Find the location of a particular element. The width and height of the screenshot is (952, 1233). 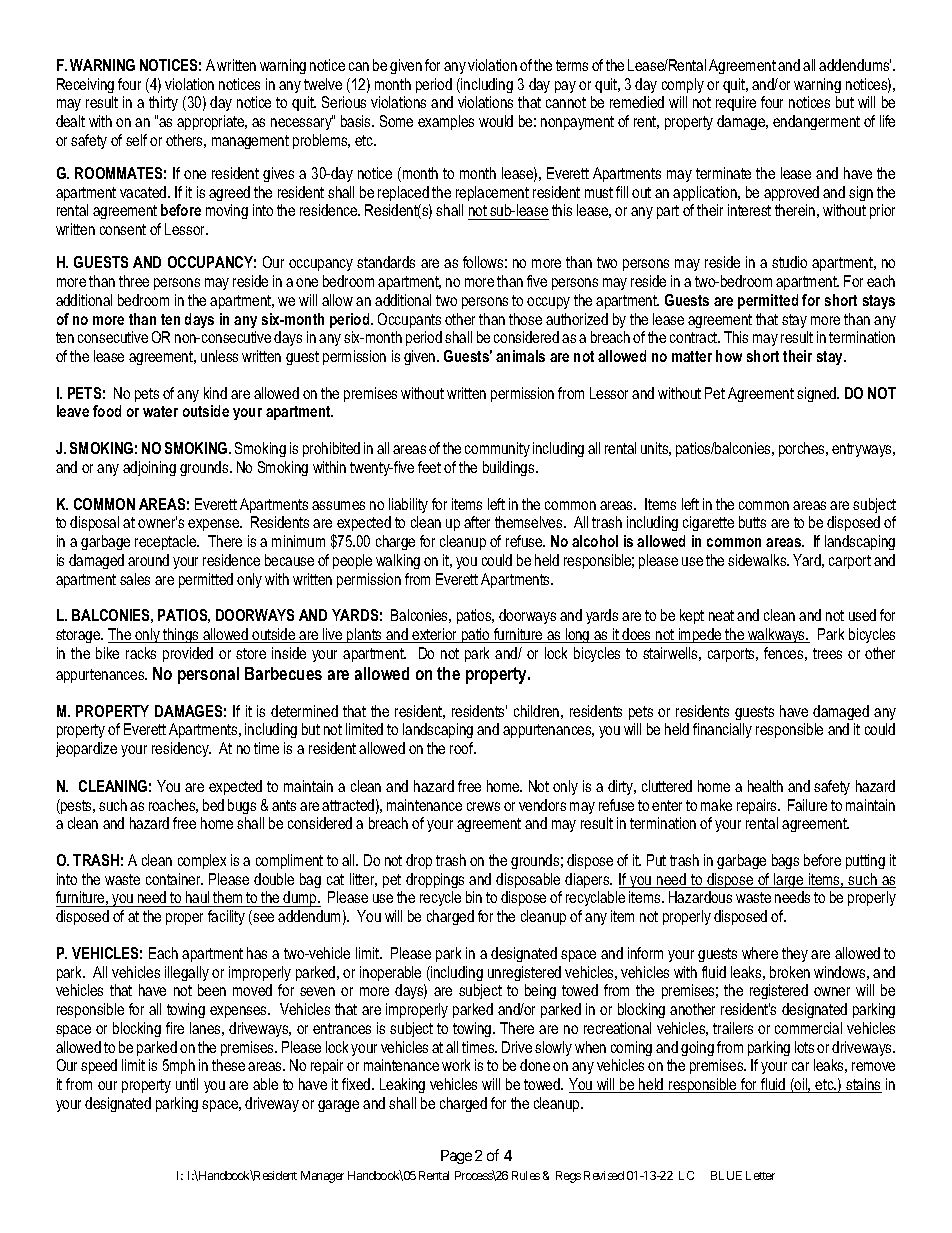

would is located at coordinates (496, 121).
